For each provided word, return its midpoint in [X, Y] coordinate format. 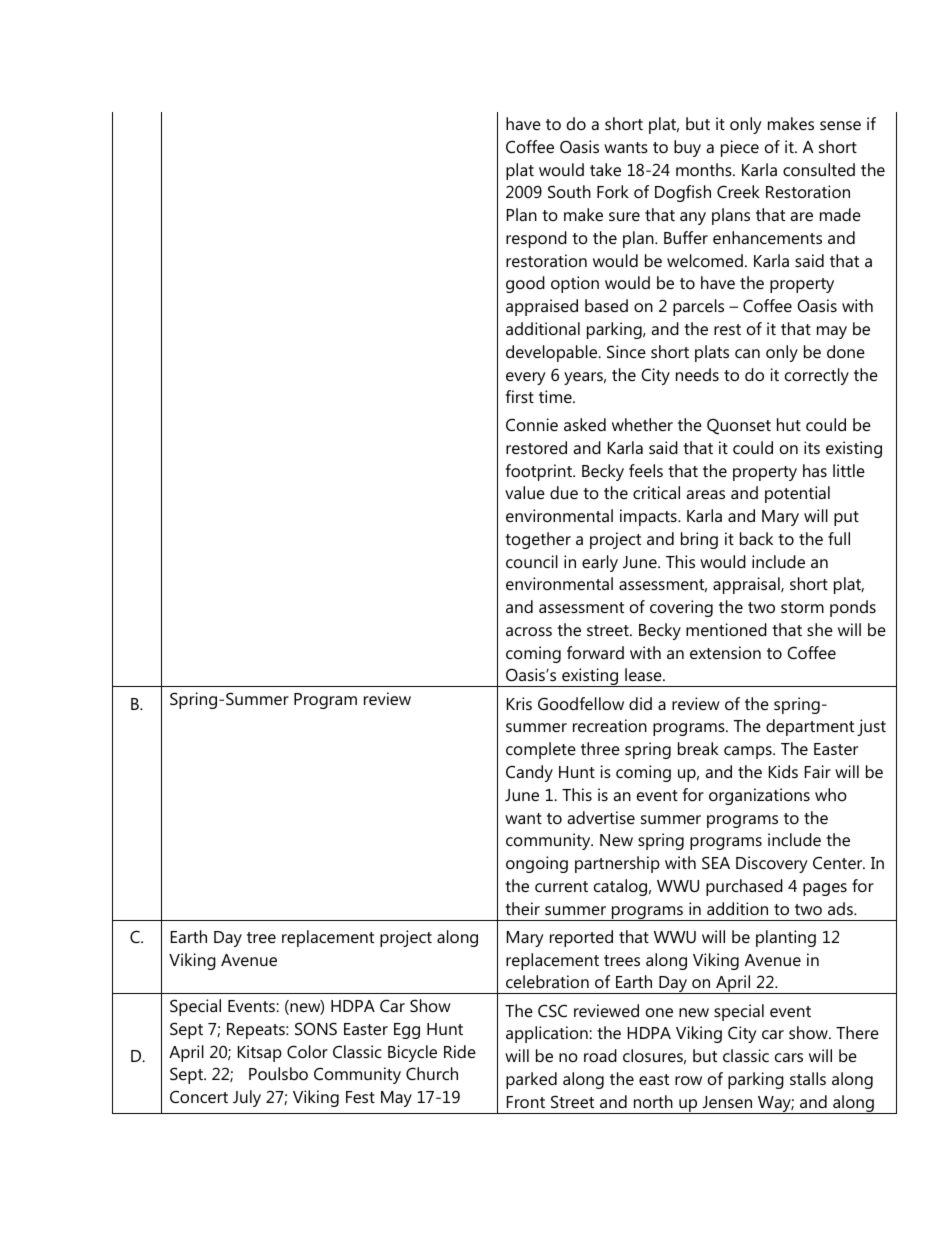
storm [802, 607]
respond [536, 239]
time [556, 396]
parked [531, 1080]
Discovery [772, 864]
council [532, 561]
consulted [819, 169]
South [569, 191]
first [520, 396]
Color [307, 1051]
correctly [817, 376]
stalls [808, 1078]
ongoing [537, 864]
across [529, 631]
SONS [316, 1028]
